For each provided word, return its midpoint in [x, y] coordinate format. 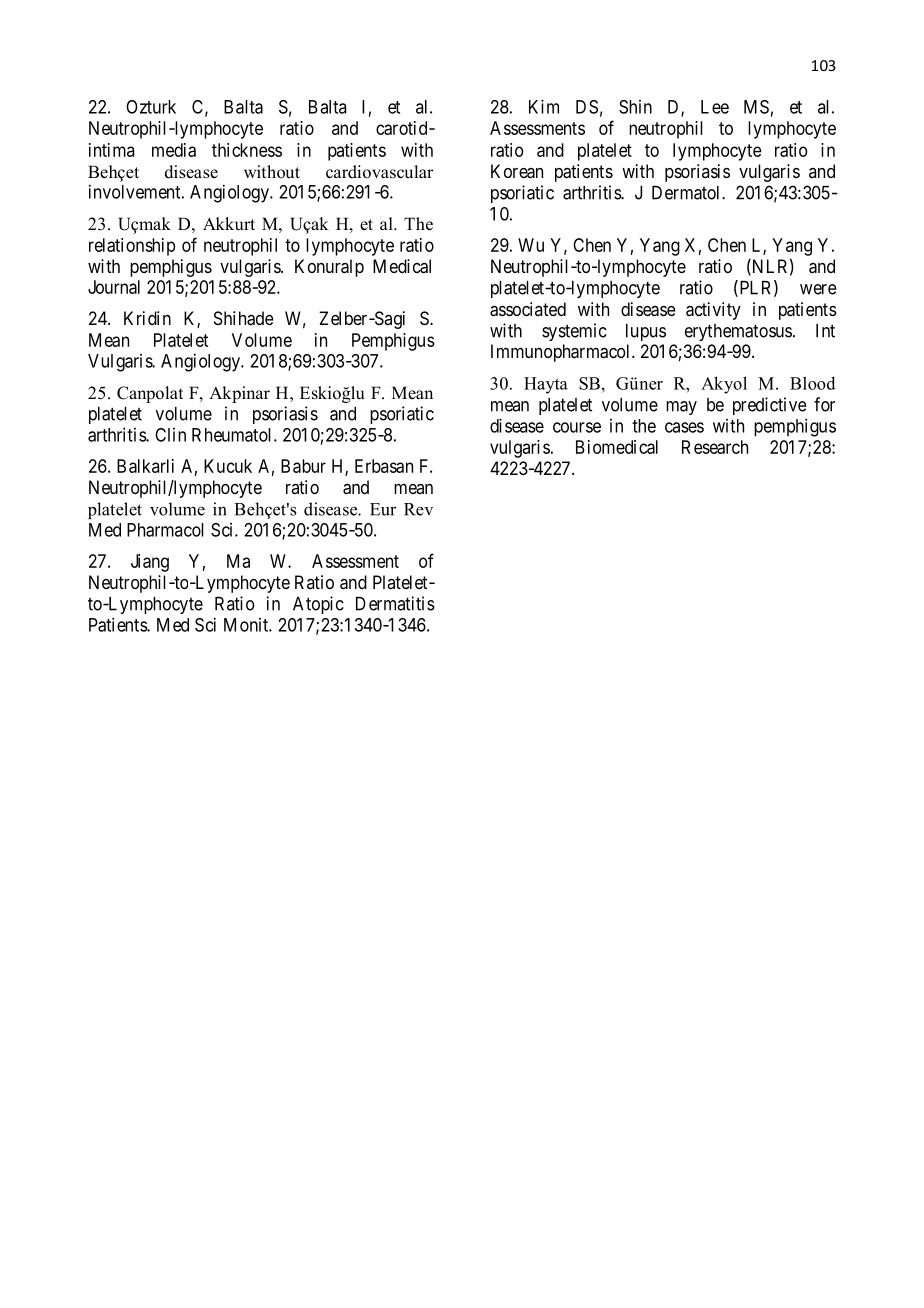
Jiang [150, 563]
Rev [418, 509]
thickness [247, 150]
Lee [715, 107]
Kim [544, 106]
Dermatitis [395, 603]
